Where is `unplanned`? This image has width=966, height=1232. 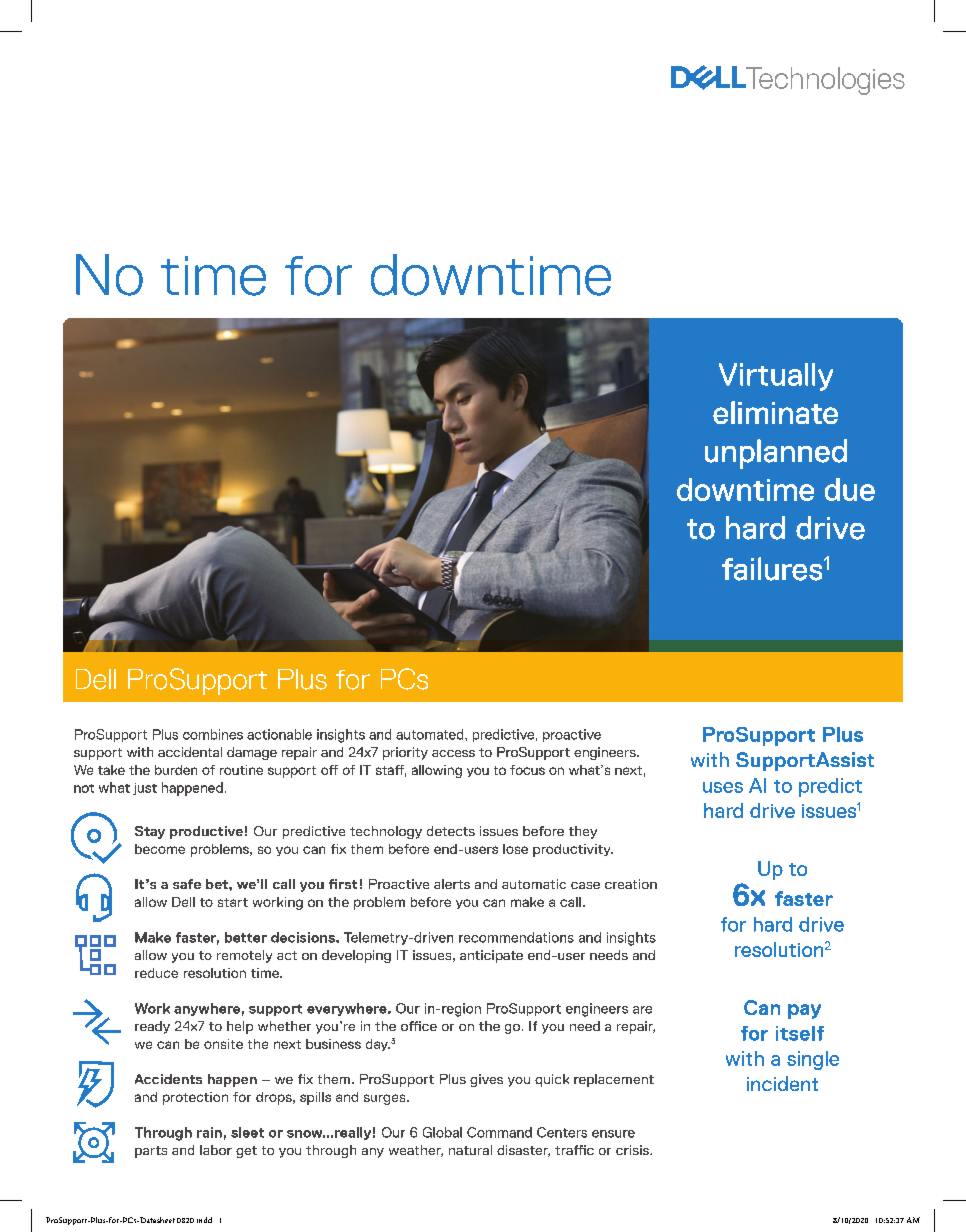
unplanned is located at coordinates (776, 454).
